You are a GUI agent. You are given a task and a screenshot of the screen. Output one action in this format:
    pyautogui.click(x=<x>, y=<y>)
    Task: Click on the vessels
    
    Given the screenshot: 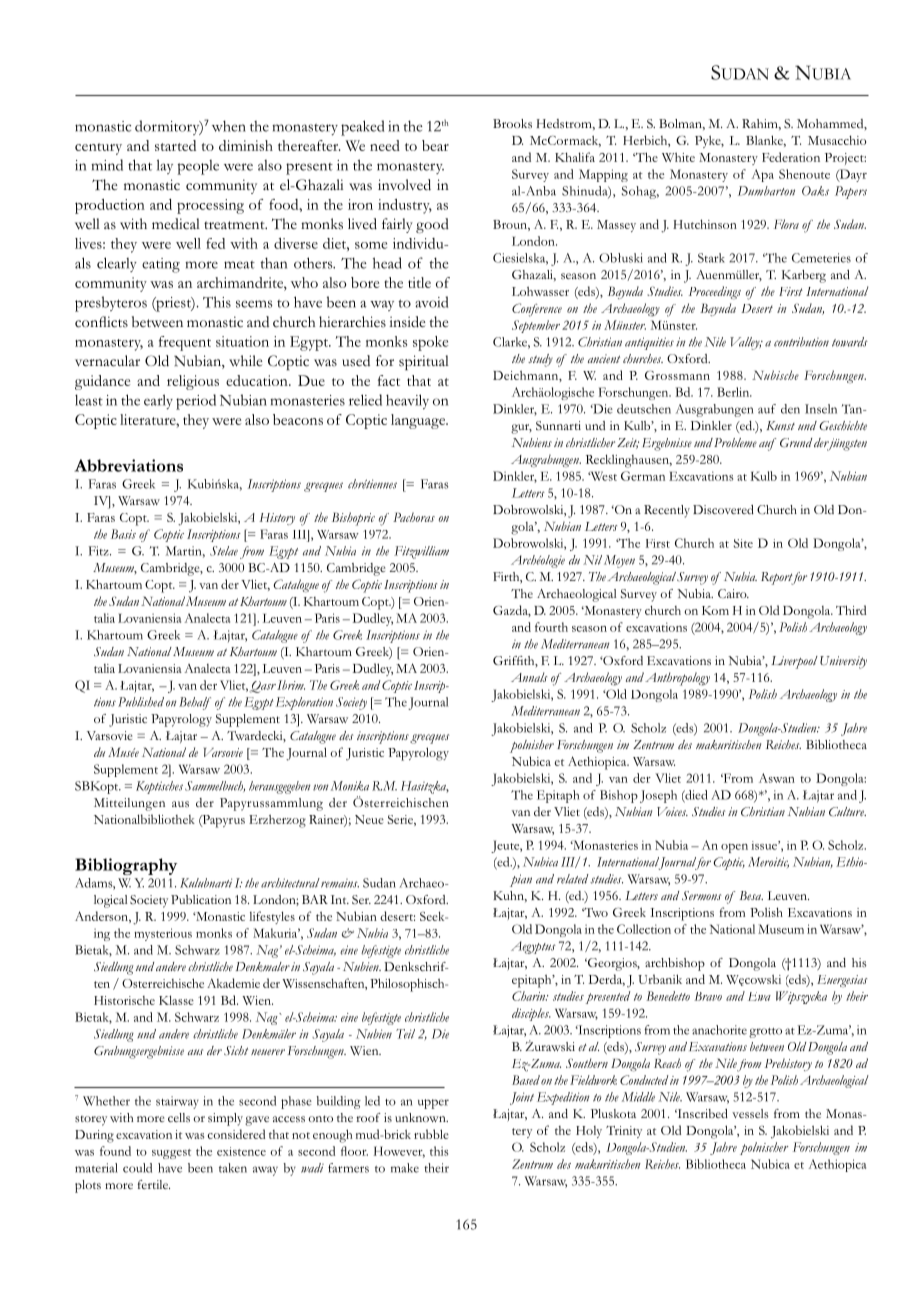 What is the action you would take?
    pyautogui.click(x=750, y=1113)
